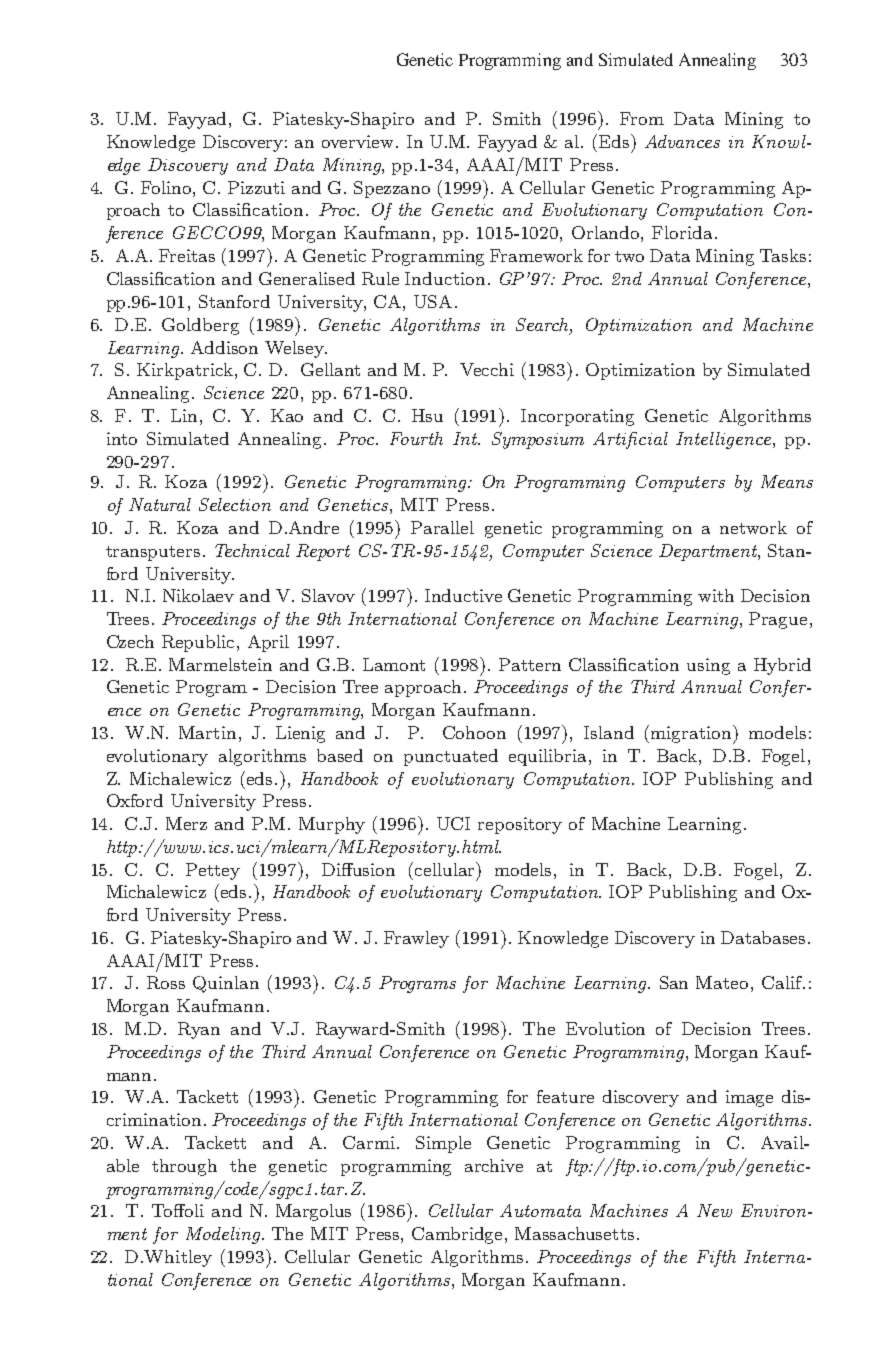 This page has width=893, height=1372. Describe the element at coordinates (714, 1210) in the page. I see `New` at that location.
